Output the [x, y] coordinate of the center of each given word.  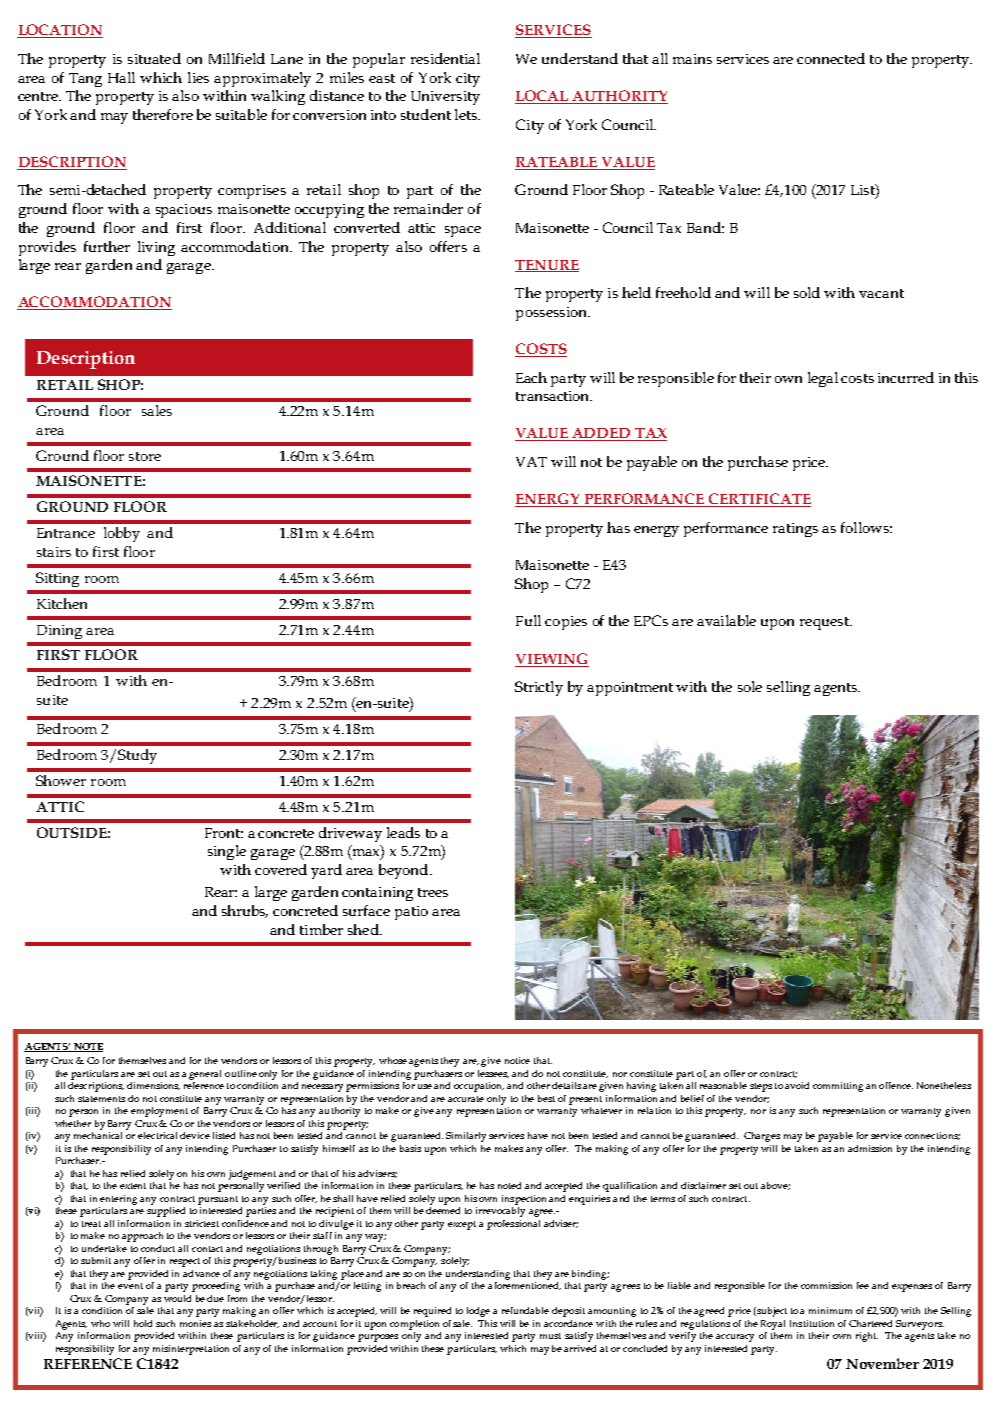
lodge [478, 1312]
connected [831, 58]
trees [433, 892]
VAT [531, 462]
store [145, 456]
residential [445, 58]
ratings [795, 530]
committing [838, 1087]
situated [154, 58]
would [177, 1298]
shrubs [245, 911]
